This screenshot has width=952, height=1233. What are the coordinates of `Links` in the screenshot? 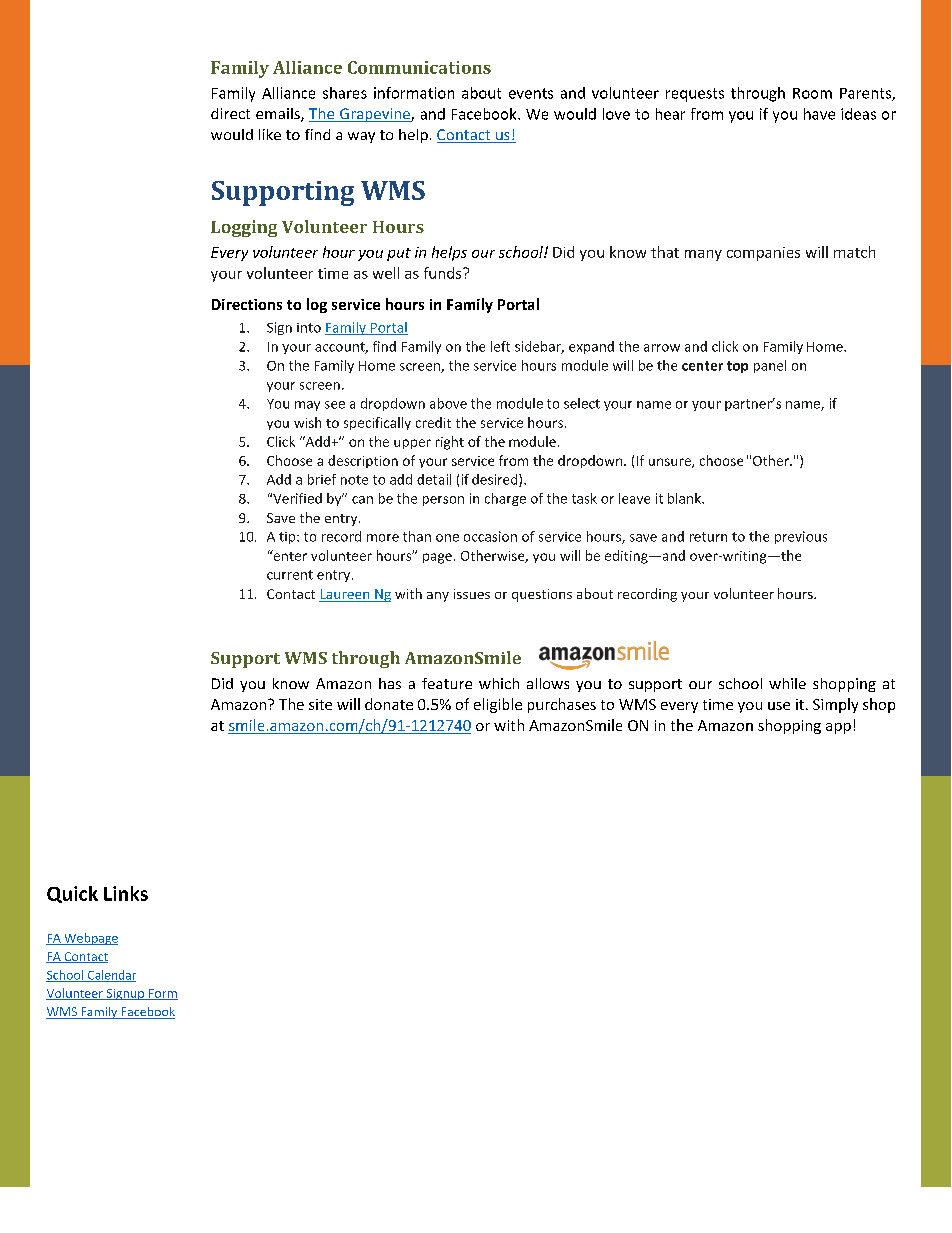 It's located at (126, 893).
